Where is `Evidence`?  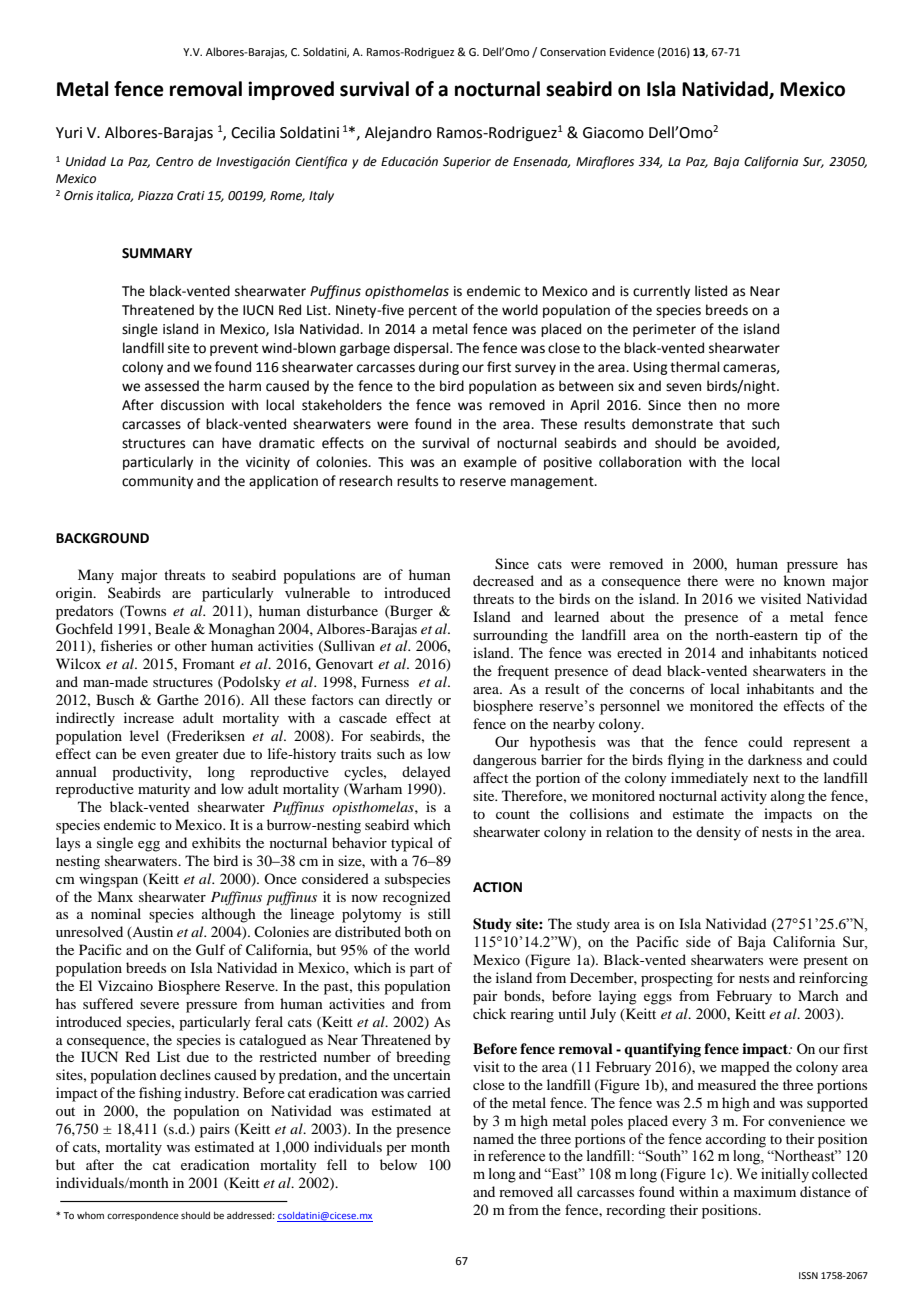
Evidence is located at coordinates (632, 51).
